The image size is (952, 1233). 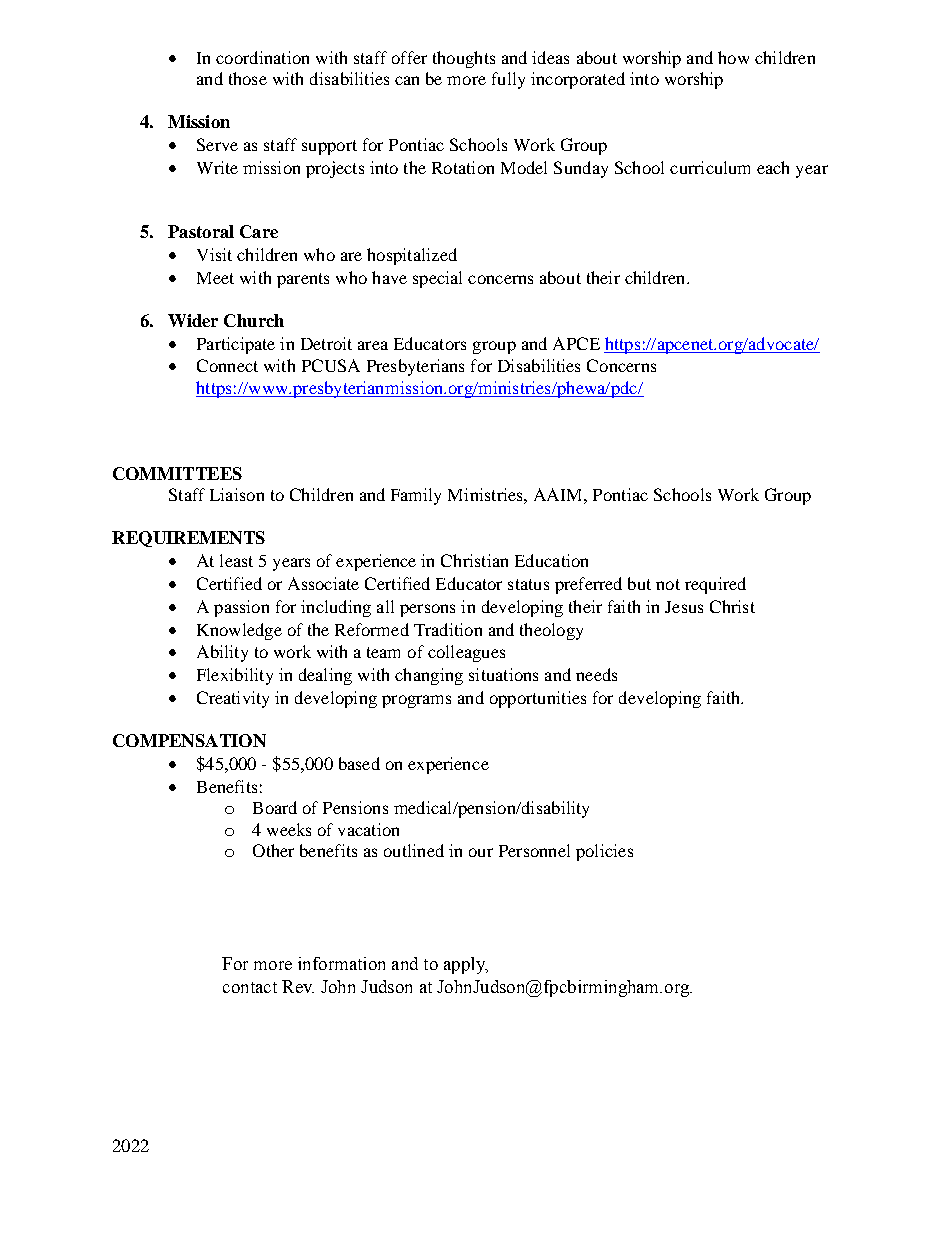 What do you see at coordinates (604, 852) in the image?
I see `policies` at bounding box center [604, 852].
